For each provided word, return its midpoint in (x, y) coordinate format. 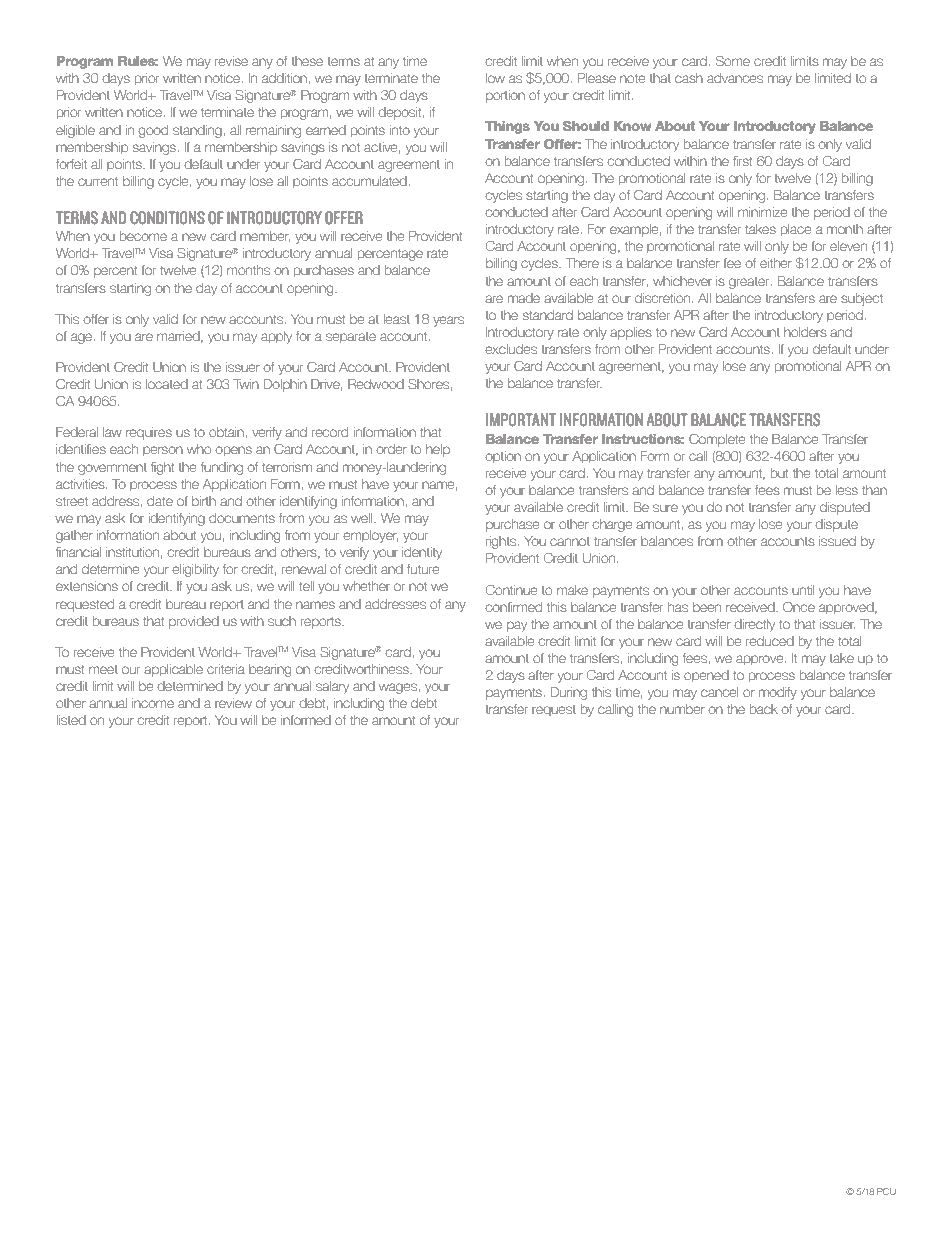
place (796, 230)
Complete (717, 440)
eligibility (195, 570)
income (153, 703)
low (495, 78)
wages (398, 688)
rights (502, 542)
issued (837, 541)
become (143, 236)
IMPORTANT (521, 420)
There (582, 263)
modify (778, 693)
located (167, 384)
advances (735, 78)
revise (231, 61)
